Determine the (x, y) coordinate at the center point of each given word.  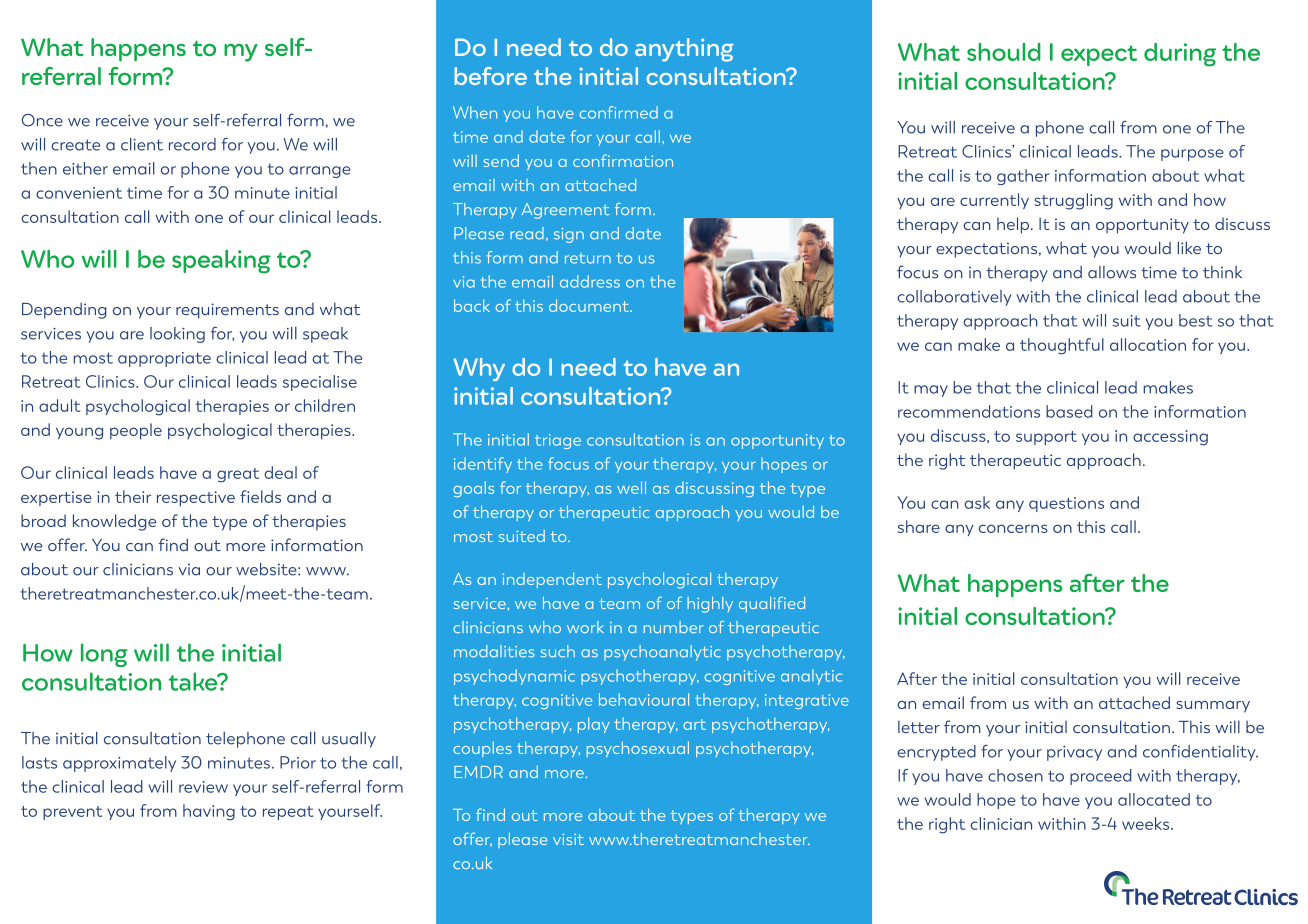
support (1046, 438)
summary (1213, 707)
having (209, 812)
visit (568, 839)
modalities (494, 651)
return (588, 258)
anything (684, 50)
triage (558, 441)
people (136, 431)
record (192, 144)
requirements (227, 311)
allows (1112, 272)
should (1004, 52)
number (674, 627)
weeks (1147, 823)
